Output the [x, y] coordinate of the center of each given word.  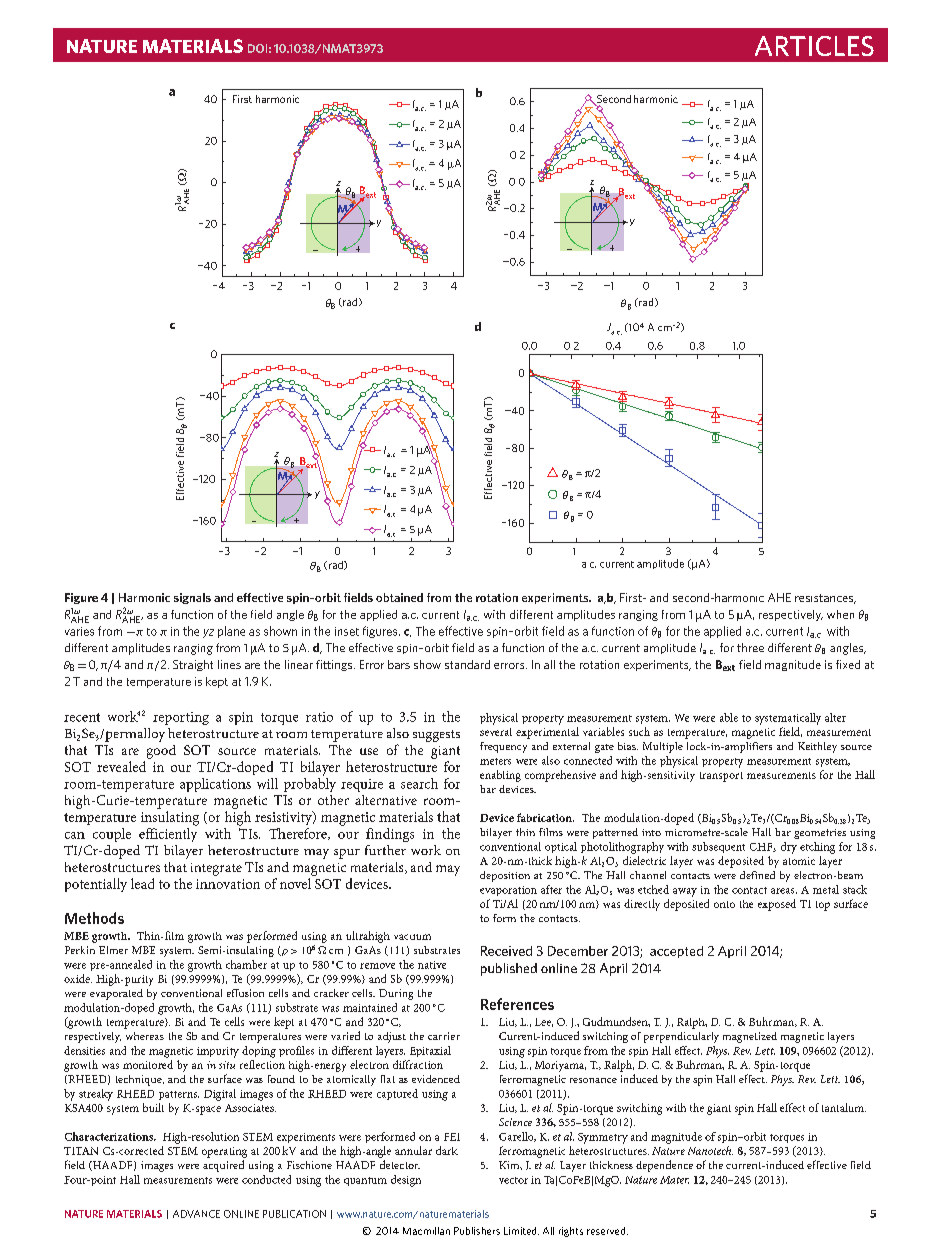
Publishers [477, 1231]
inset [347, 631]
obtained [399, 597]
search [419, 783]
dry [789, 848]
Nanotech [710, 1150]
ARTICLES [814, 46]
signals [192, 598]
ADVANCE [196, 1214]
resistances [825, 599]
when [840, 614]
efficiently [168, 835]
